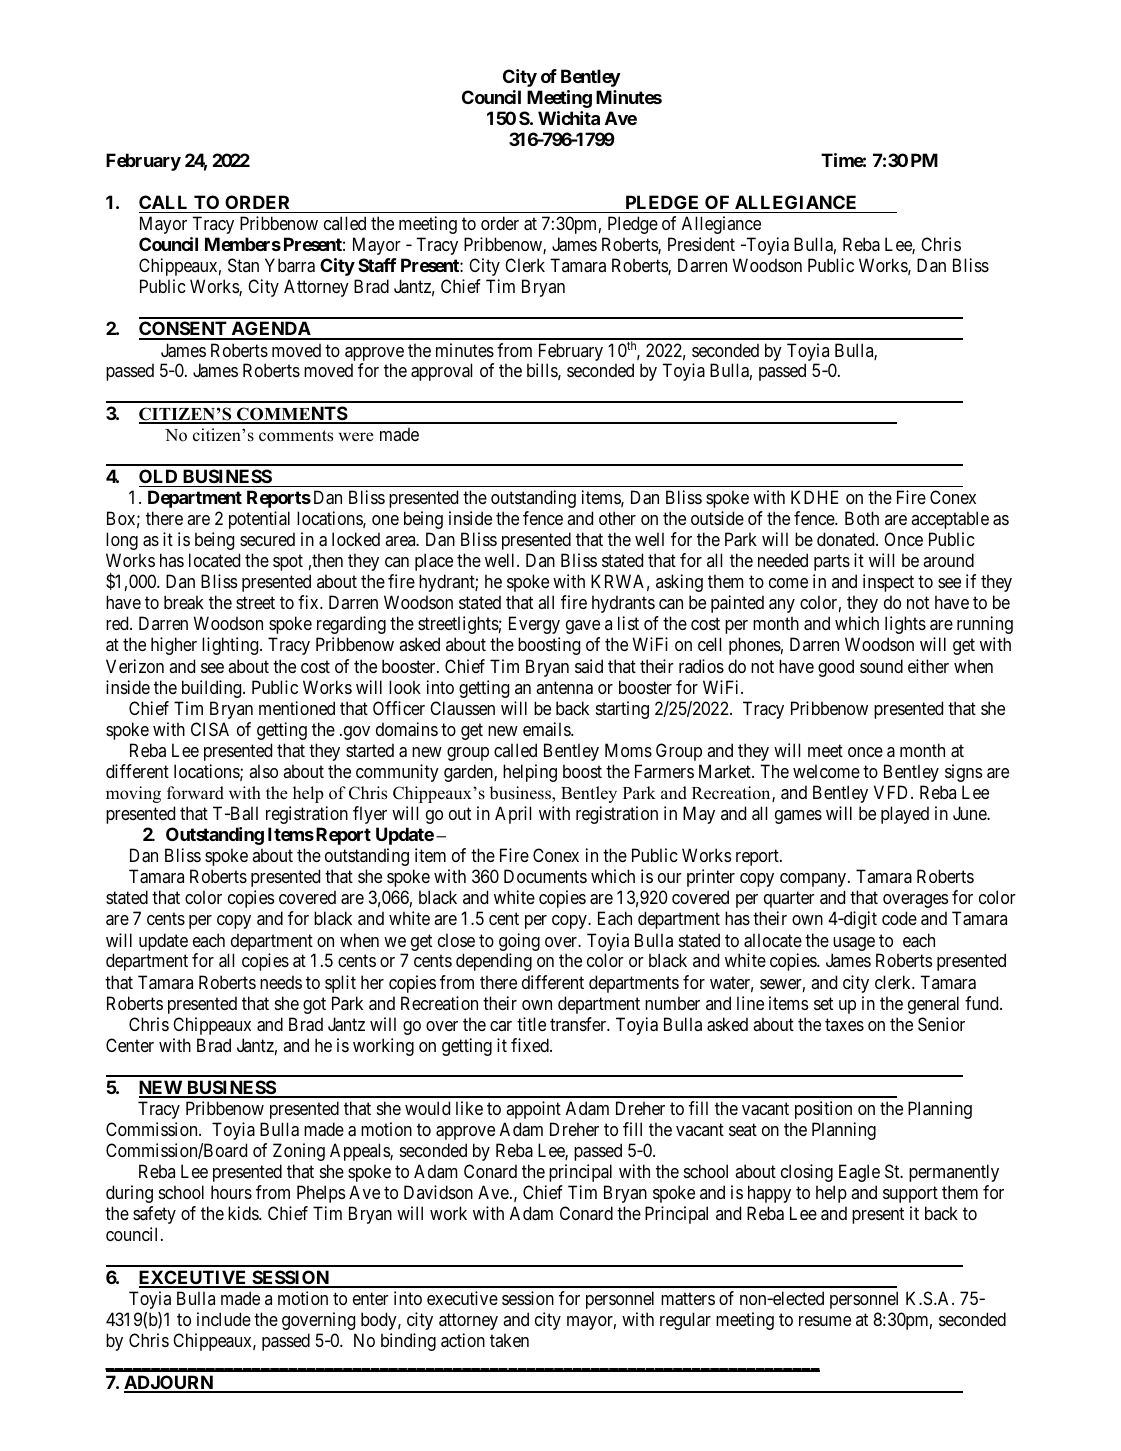 Image resolution: width=1121 pixels, height=1451 pixels. I want to click on include, so click(224, 1319).
